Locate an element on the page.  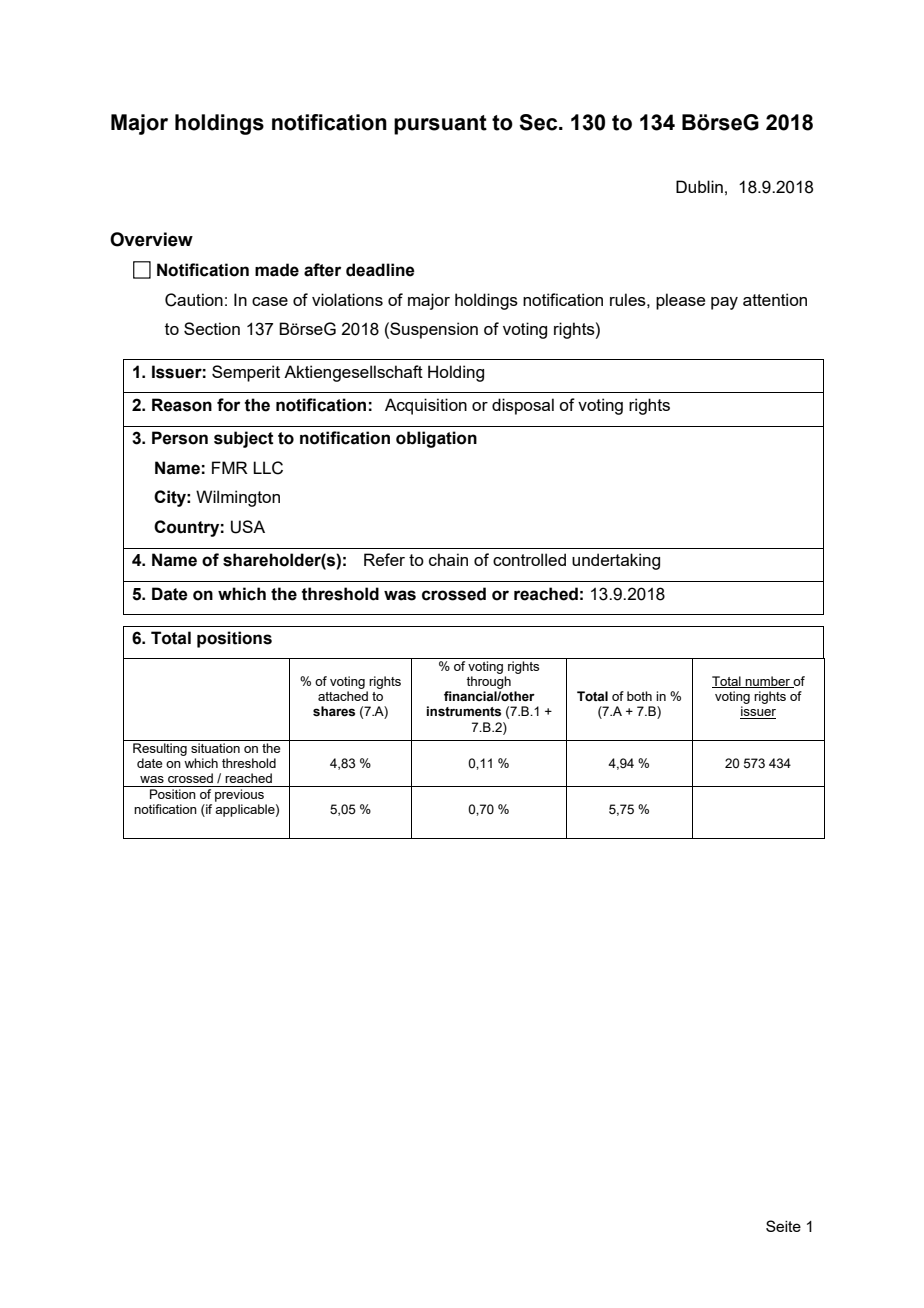
Dublin is located at coordinates (699, 186).
